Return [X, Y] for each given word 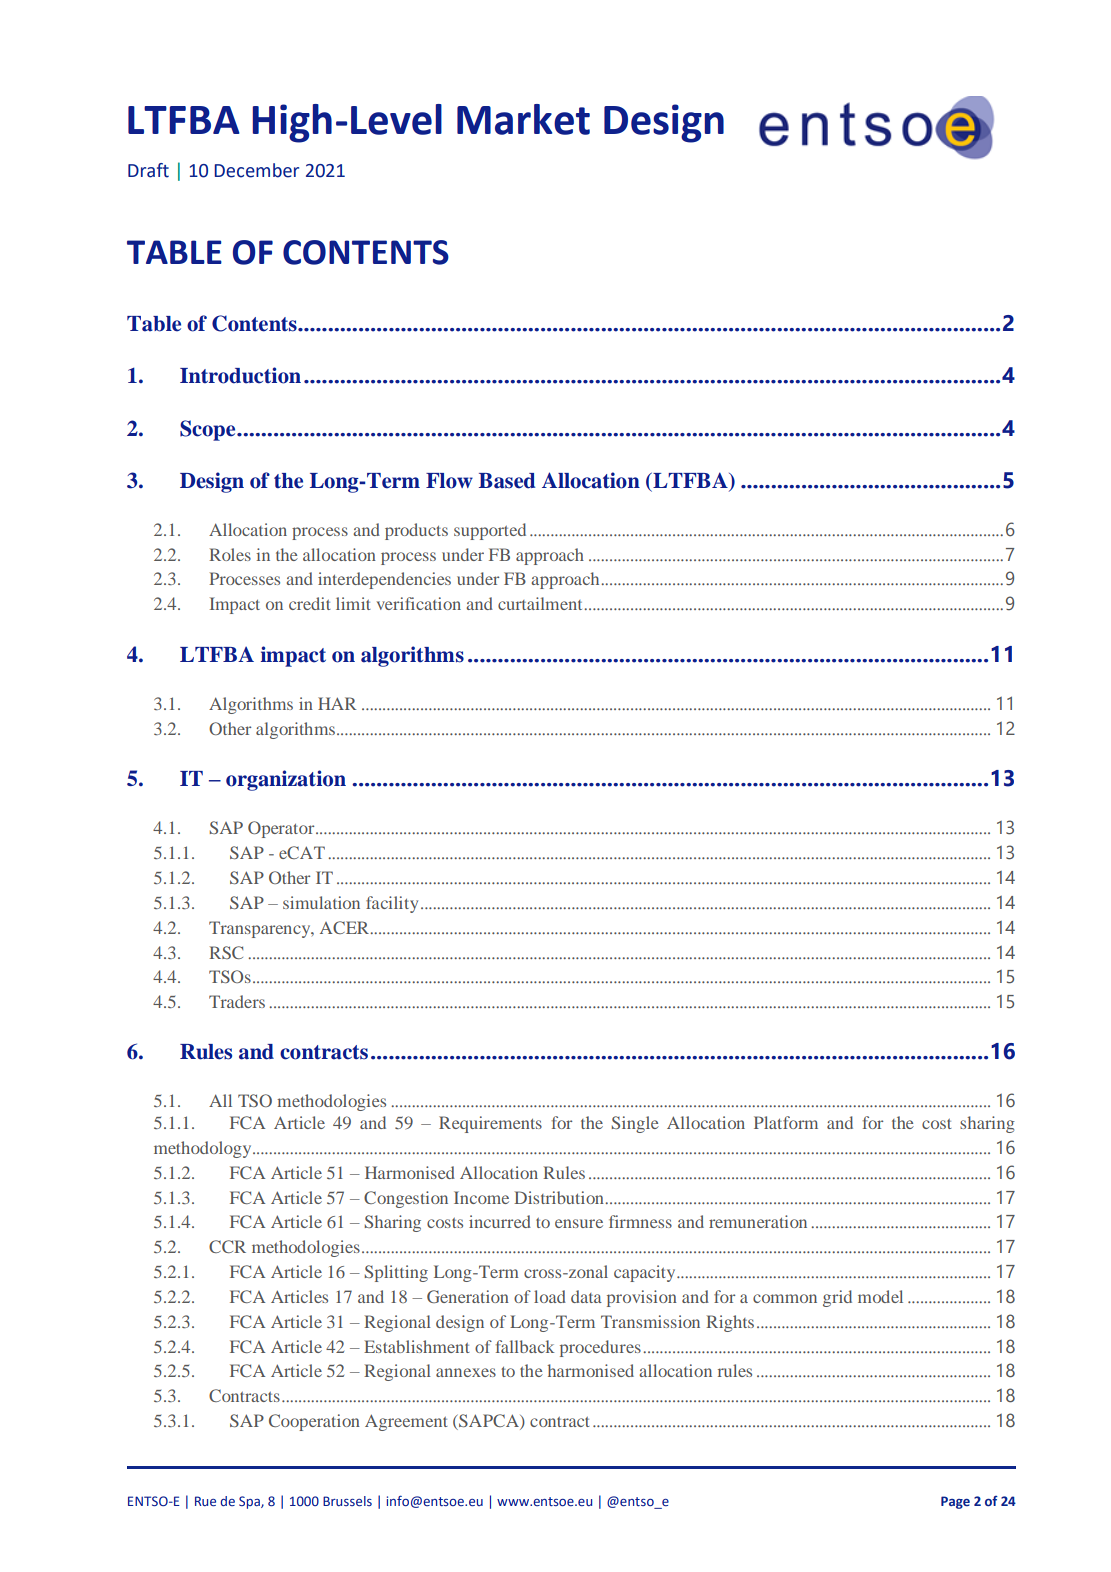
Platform [786, 1122]
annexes [466, 1372]
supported [490, 531]
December [256, 170]
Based [507, 481]
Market [523, 119]
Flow [449, 481]
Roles [230, 554]
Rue [205, 1501]
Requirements [490, 1124]
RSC [226, 952]
